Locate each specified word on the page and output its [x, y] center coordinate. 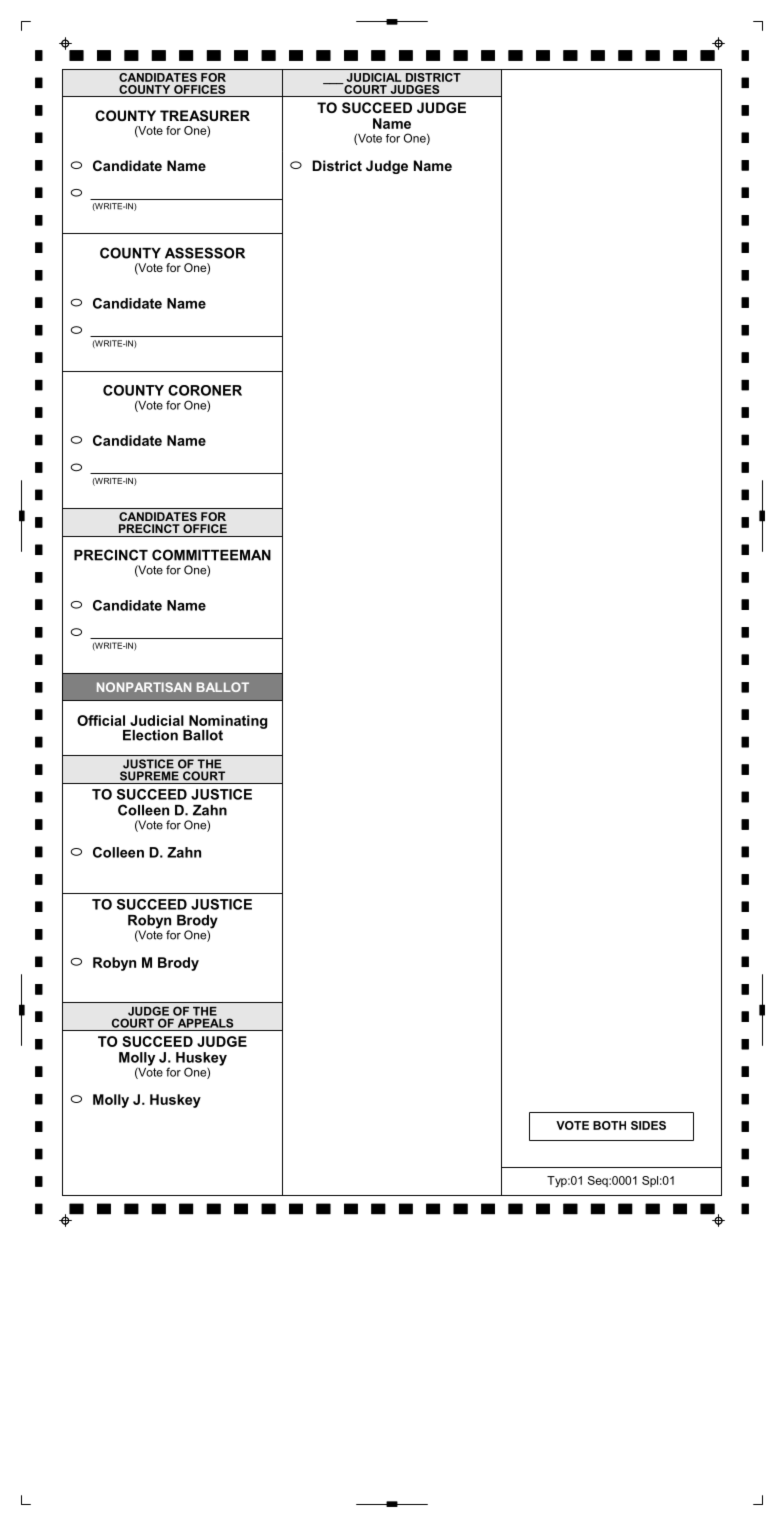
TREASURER [205, 115]
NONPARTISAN [144, 687]
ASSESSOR [205, 253]
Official [101, 720]
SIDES [648, 1125]
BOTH [609, 1125]
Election [150, 735]
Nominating [227, 723]
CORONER [205, 390]
